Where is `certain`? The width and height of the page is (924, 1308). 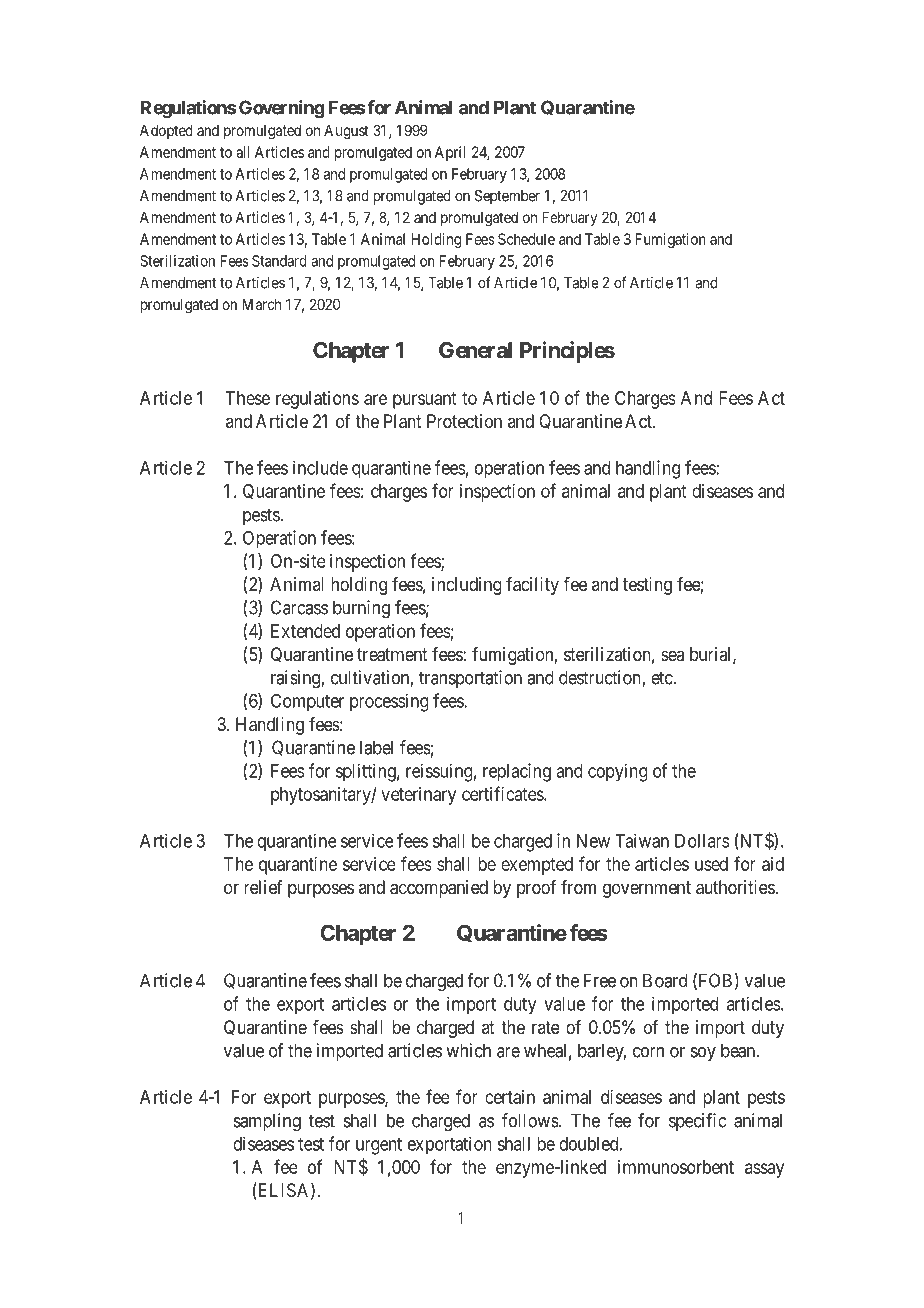
certain is located at coordinates (510, 1097).
